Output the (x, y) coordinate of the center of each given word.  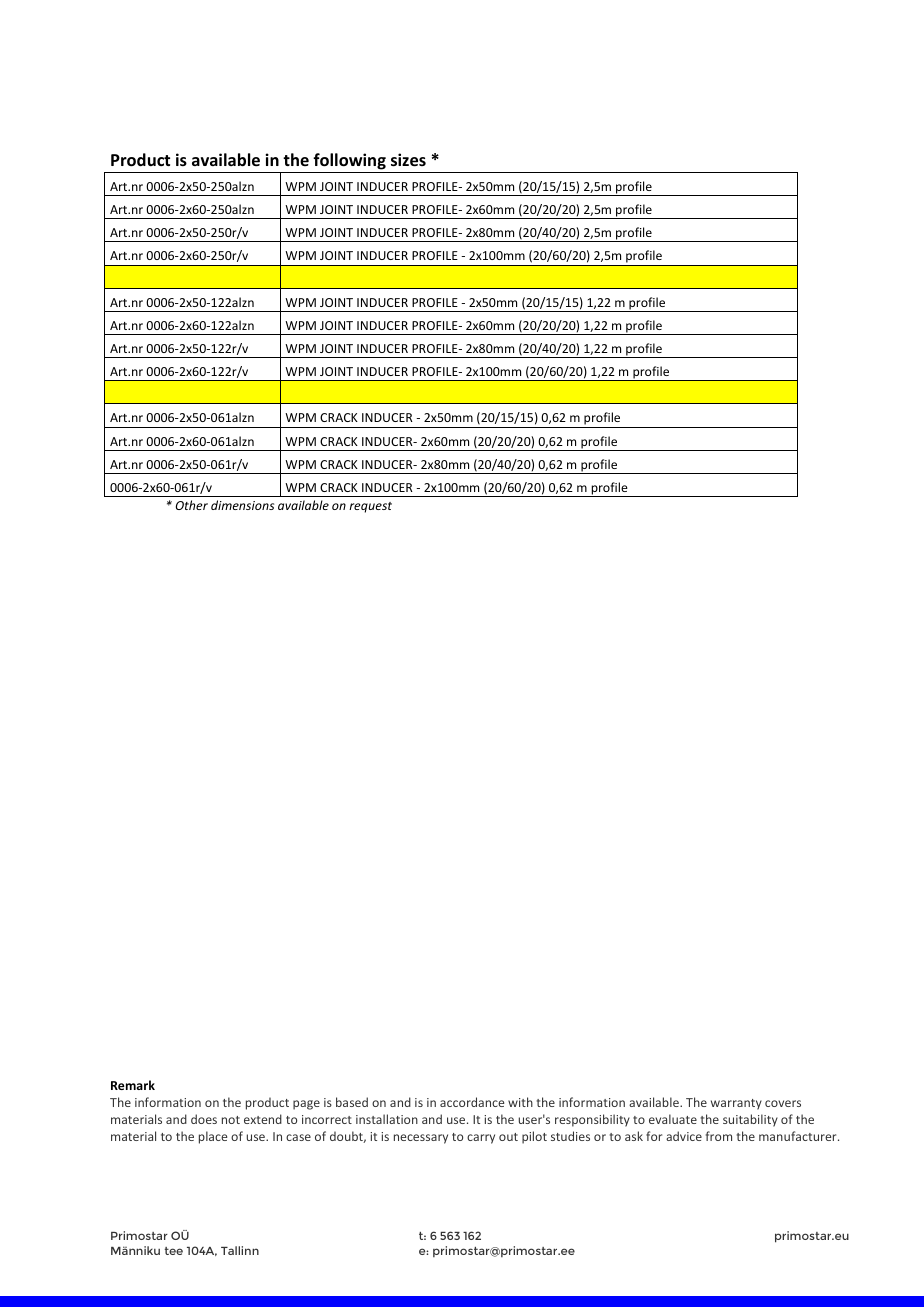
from (719, 1136)
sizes (408, 160)
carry (481, 1139)
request (370, 507)
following (349, 163)
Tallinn (240, 1250)
